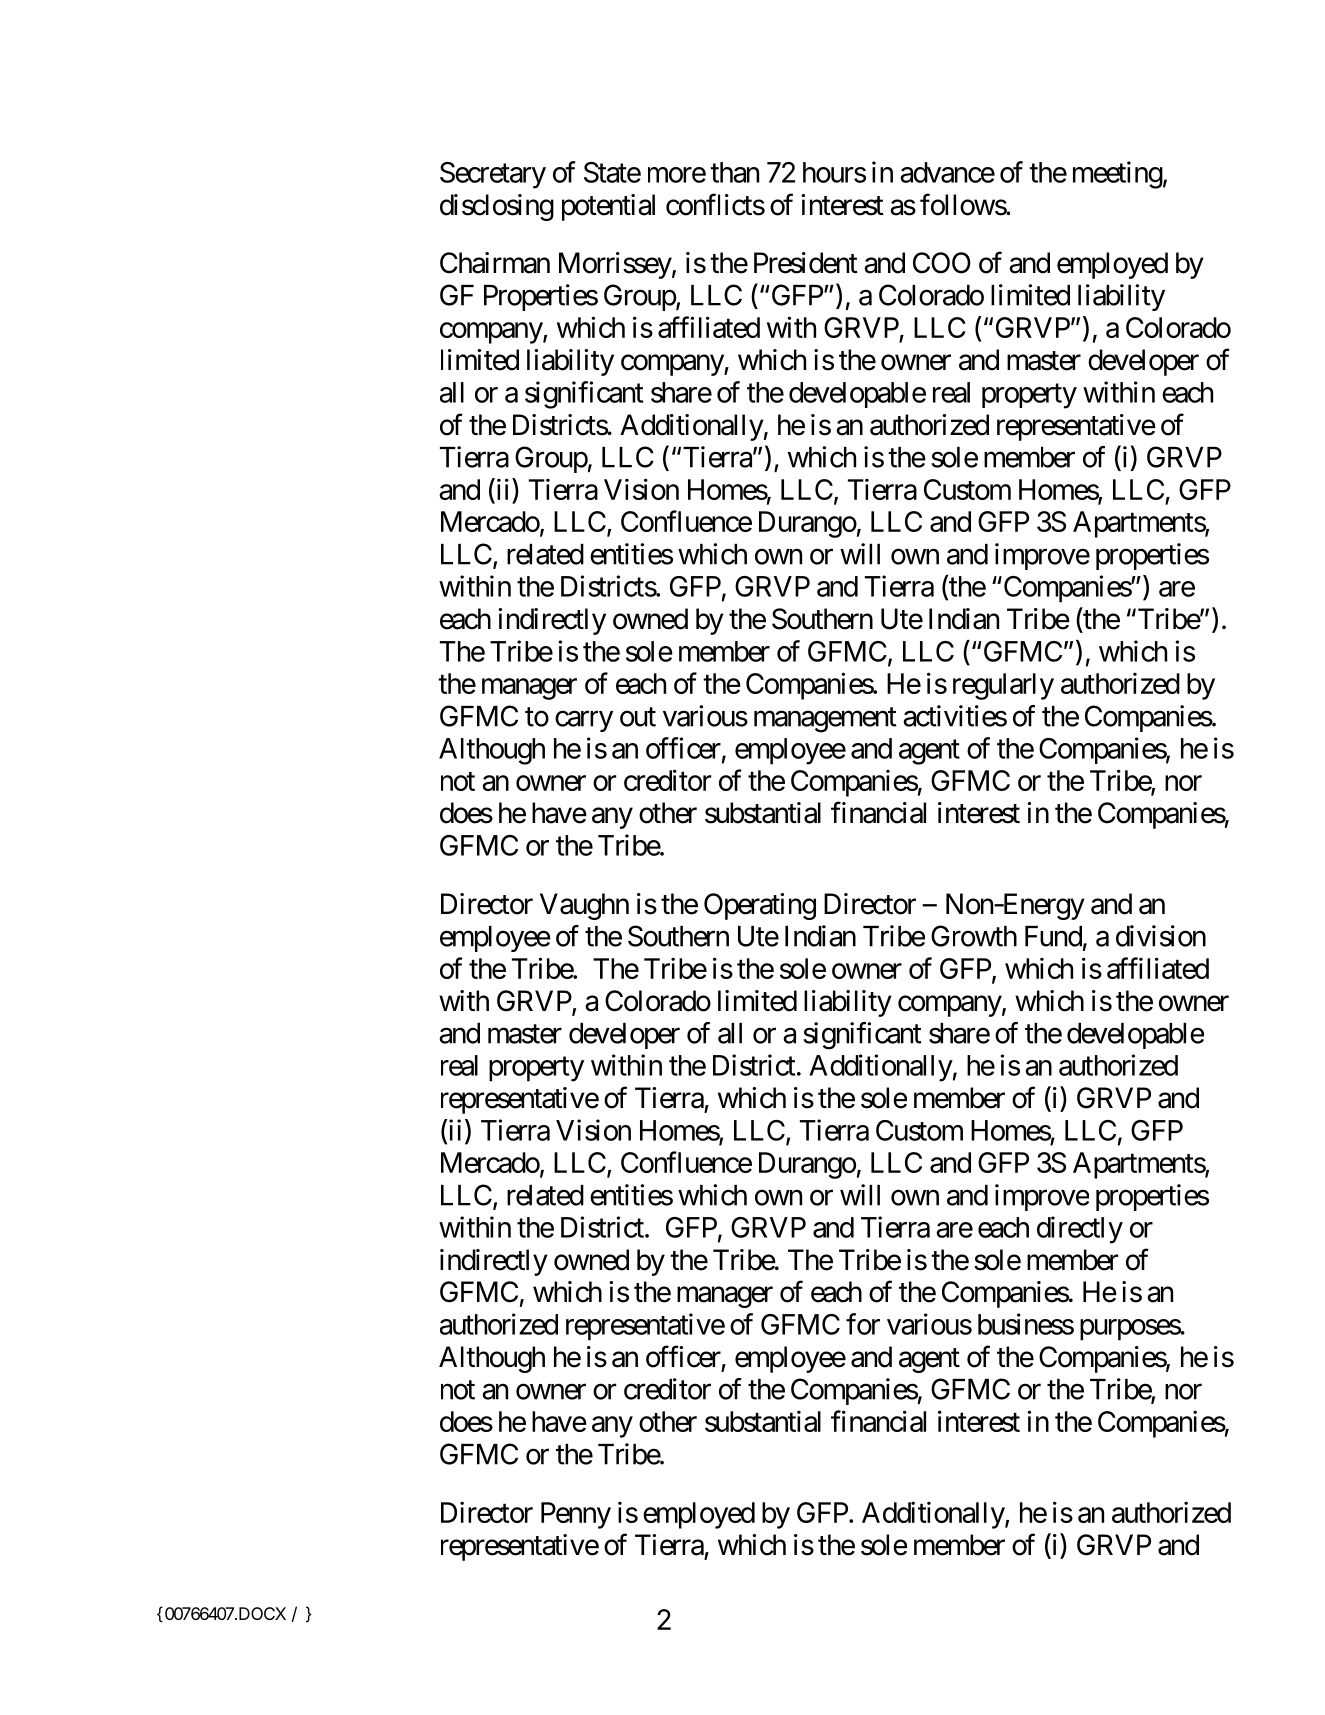  What do you see at coordinates (974, 936) in the screenshot?
I see `Growth` at bounding box center [974, 936].
